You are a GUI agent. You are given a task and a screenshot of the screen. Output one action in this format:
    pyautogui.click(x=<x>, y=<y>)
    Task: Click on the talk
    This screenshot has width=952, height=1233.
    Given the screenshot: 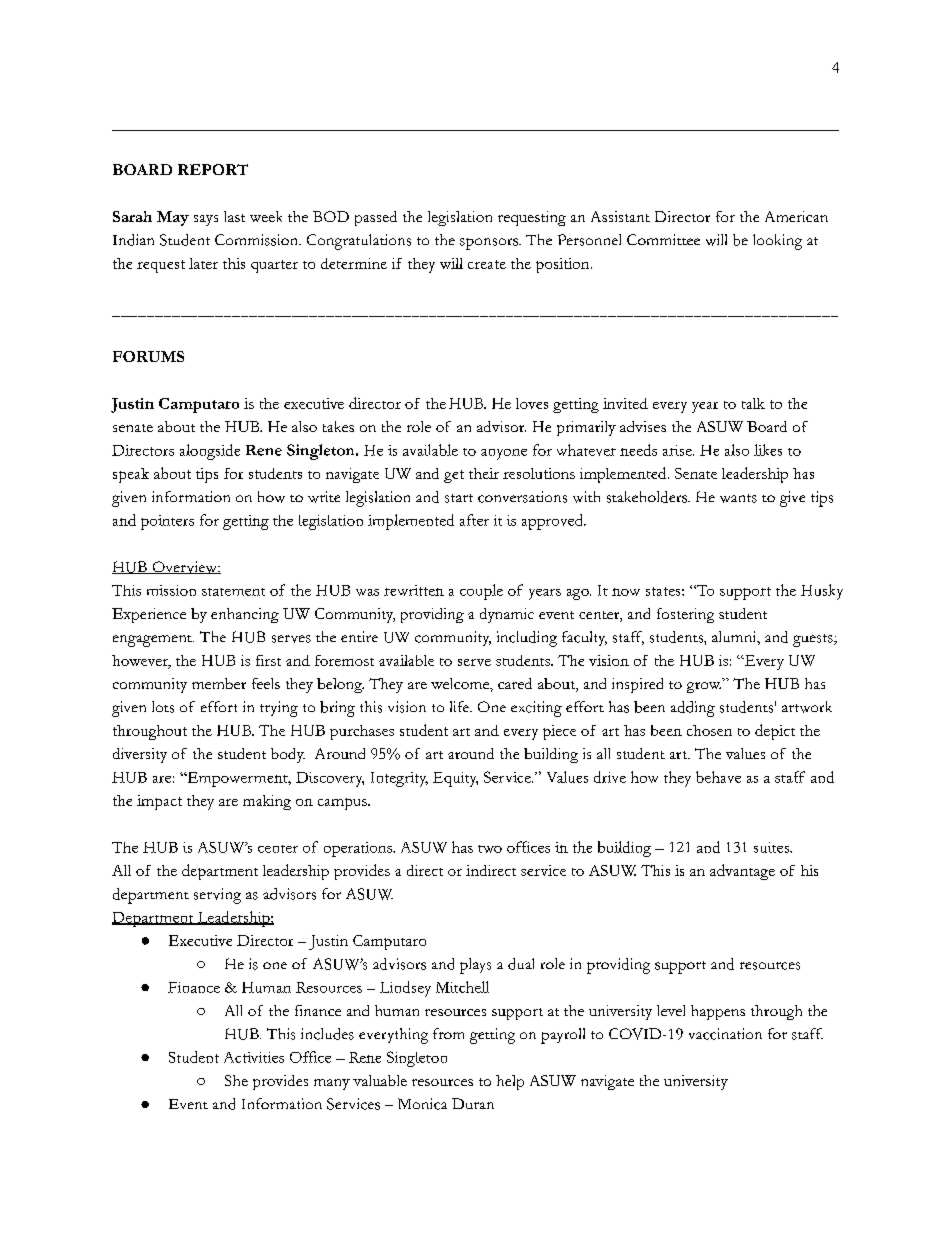 What is the action you would take?
    pyautogui.click(x=753, y=403)
